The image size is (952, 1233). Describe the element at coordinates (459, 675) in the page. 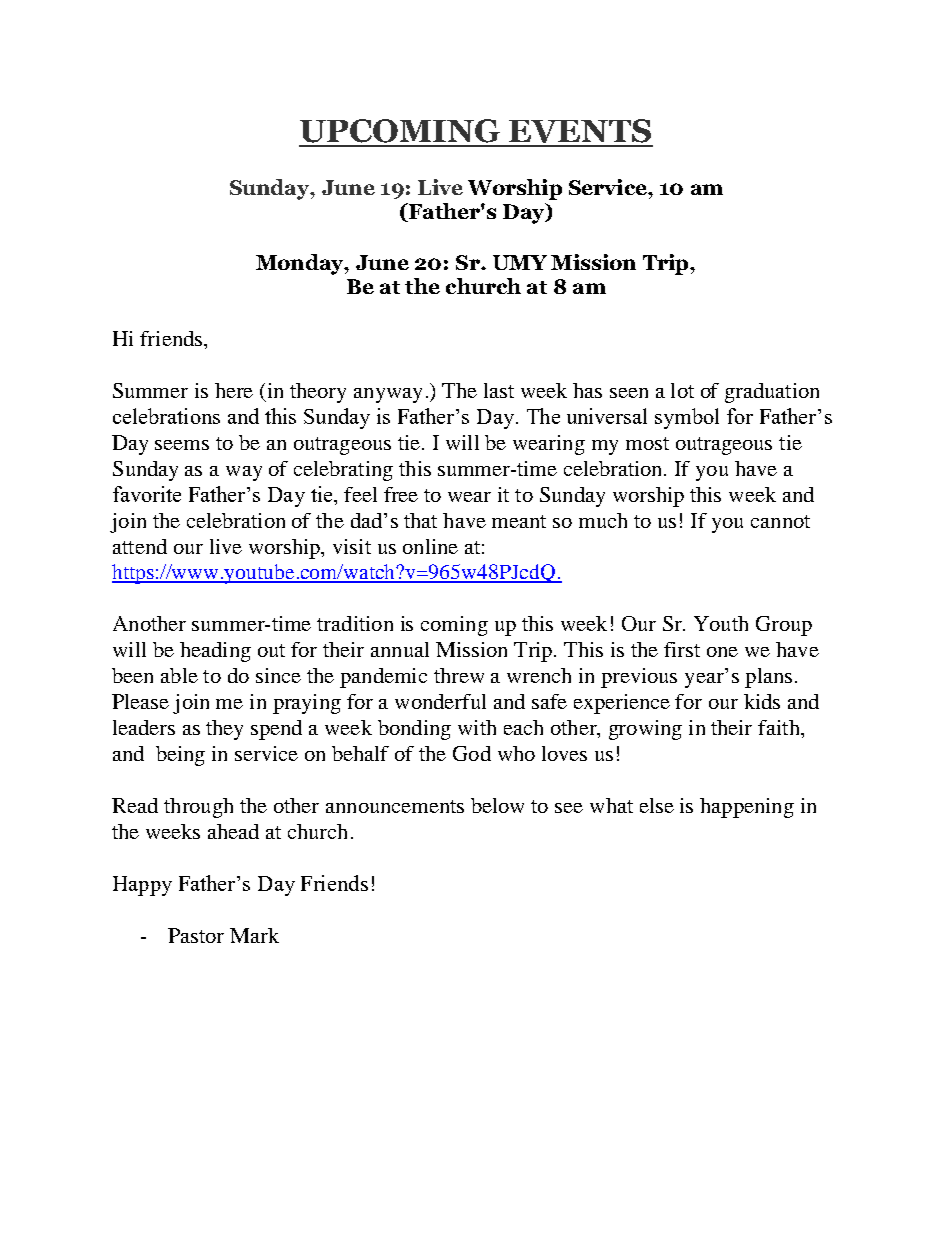

I see `threw` at that location.
